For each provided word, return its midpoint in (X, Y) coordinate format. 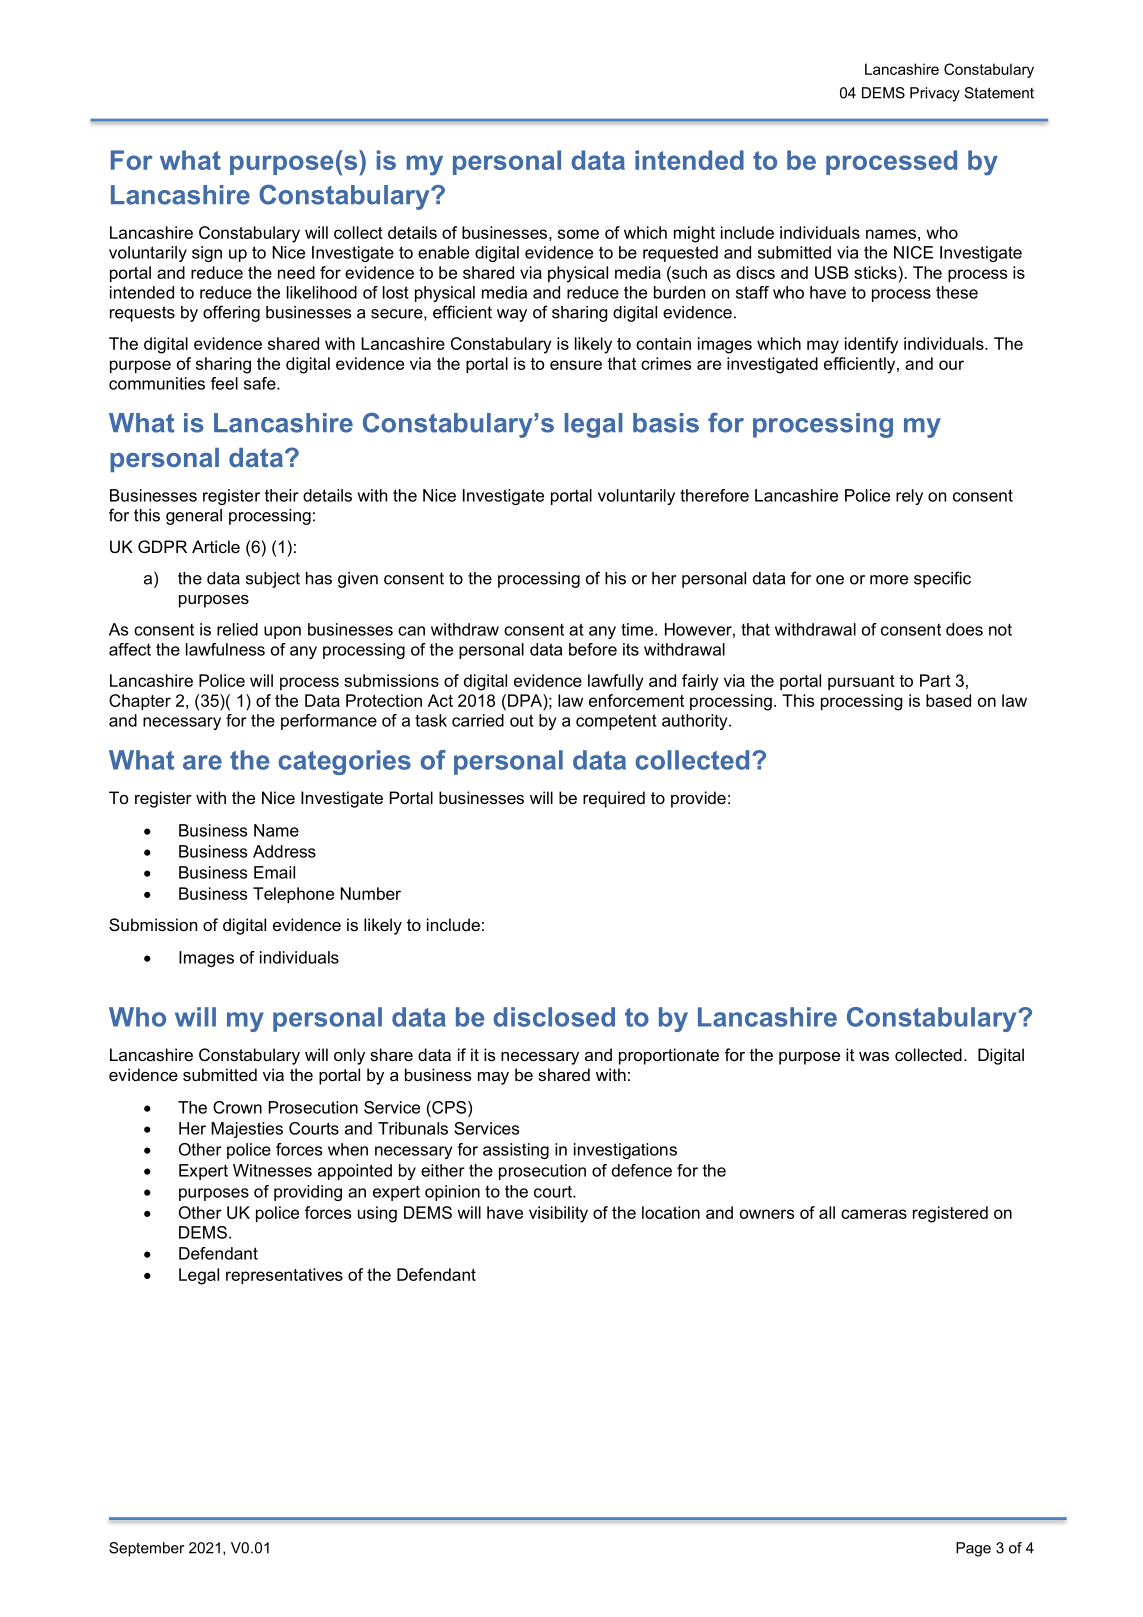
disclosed (554, 1017)
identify (871, 345)
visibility (558, 1214)
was (874, 1056)
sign (207, 254)
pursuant (861, 682)
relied (237, 629)
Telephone (293, 895)
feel (224, 383)
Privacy (935, 94)
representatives (284, 1276)
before (593, 649)
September (146, 1549)
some (578, 234)
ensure (576, 365)
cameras (874, 1214)
